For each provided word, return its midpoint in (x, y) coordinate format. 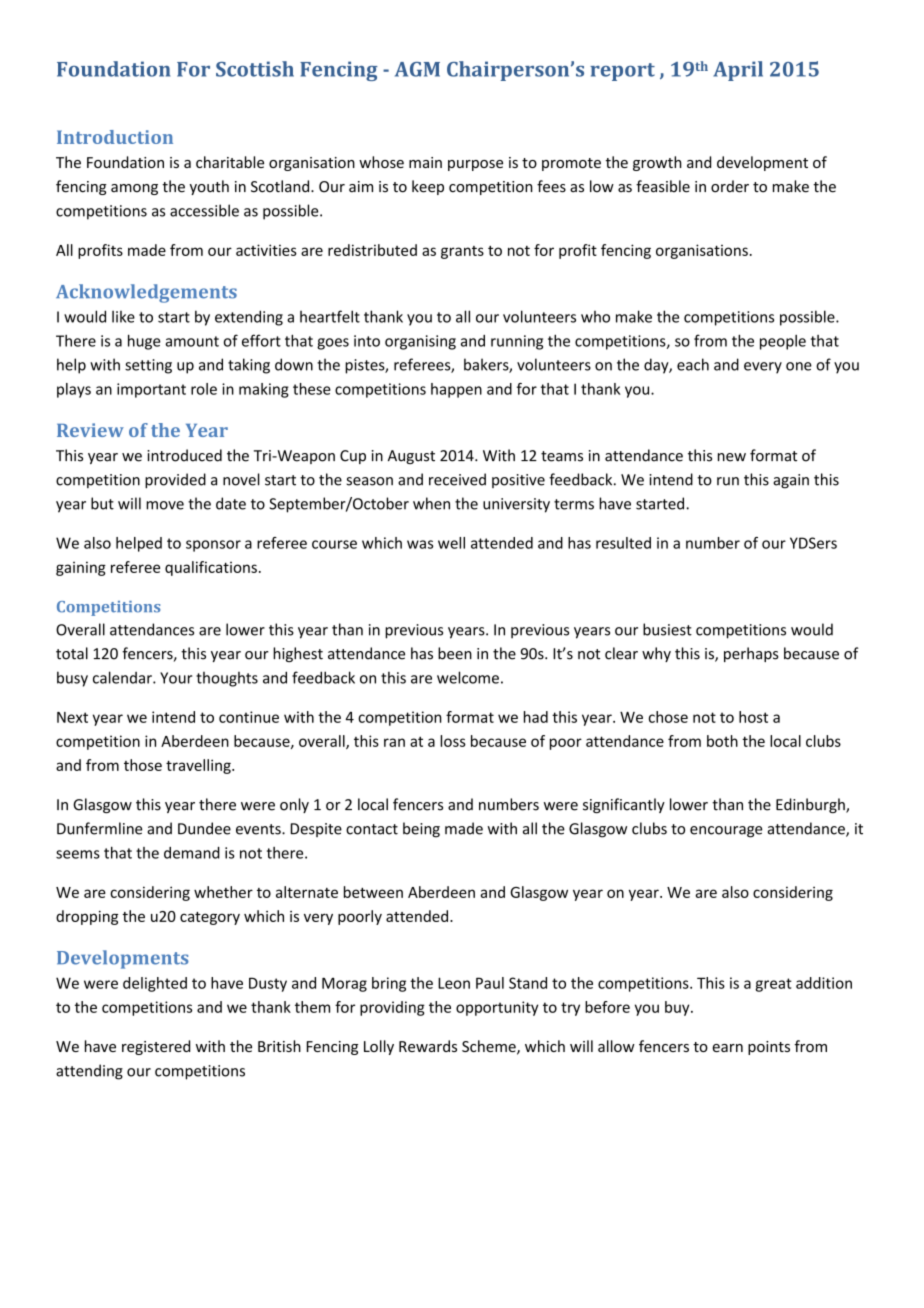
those (143, 765)
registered (156, 1047)
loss (453, 741)
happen (456, 390)
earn (727, 1048)
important (151, 390)
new (732, 457)
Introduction (115, 137)
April (738, 71)
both (722, 741)
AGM (417, 69)
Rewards (428, 1046)
